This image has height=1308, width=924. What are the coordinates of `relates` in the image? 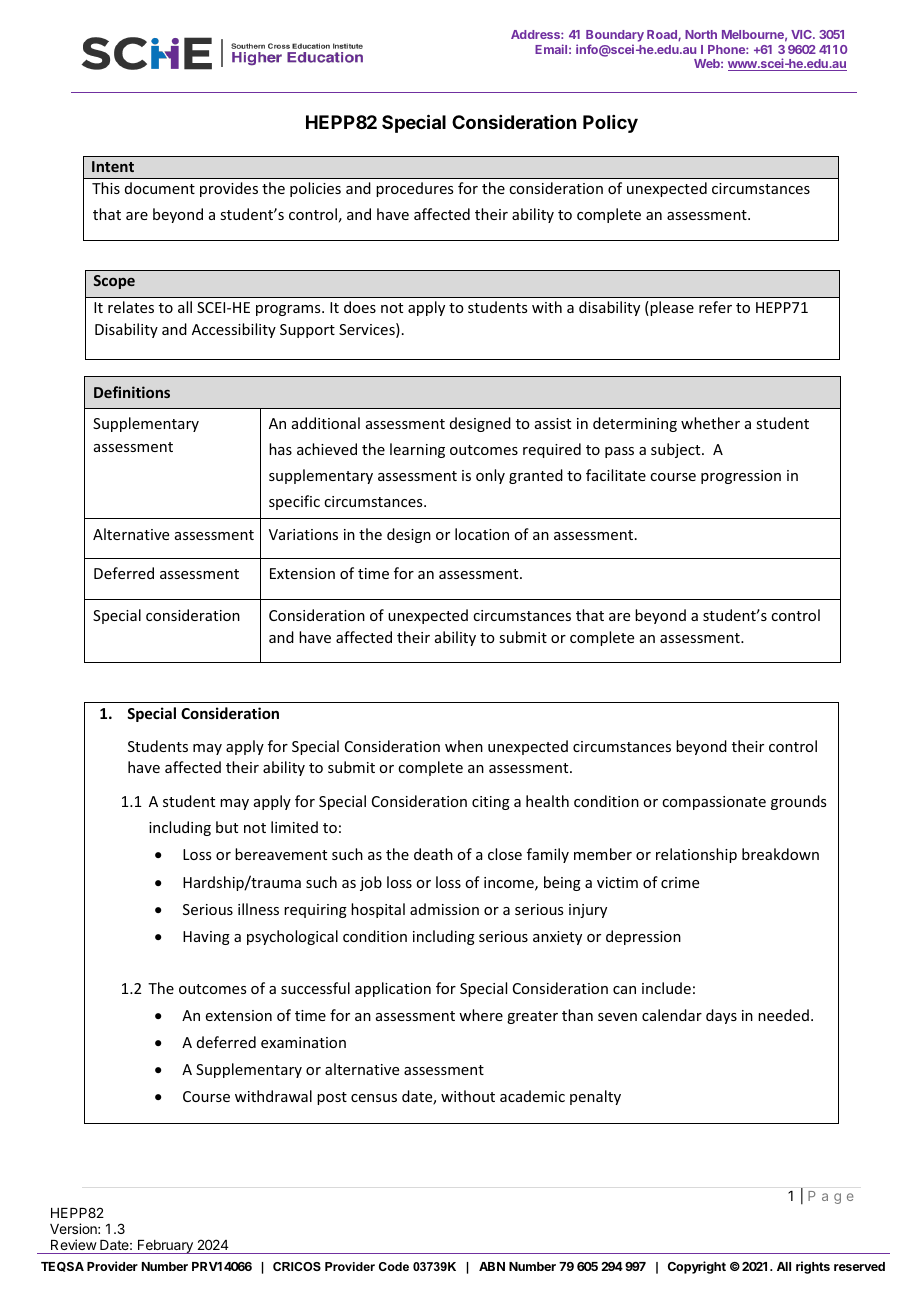 It's located at (131, 307).
